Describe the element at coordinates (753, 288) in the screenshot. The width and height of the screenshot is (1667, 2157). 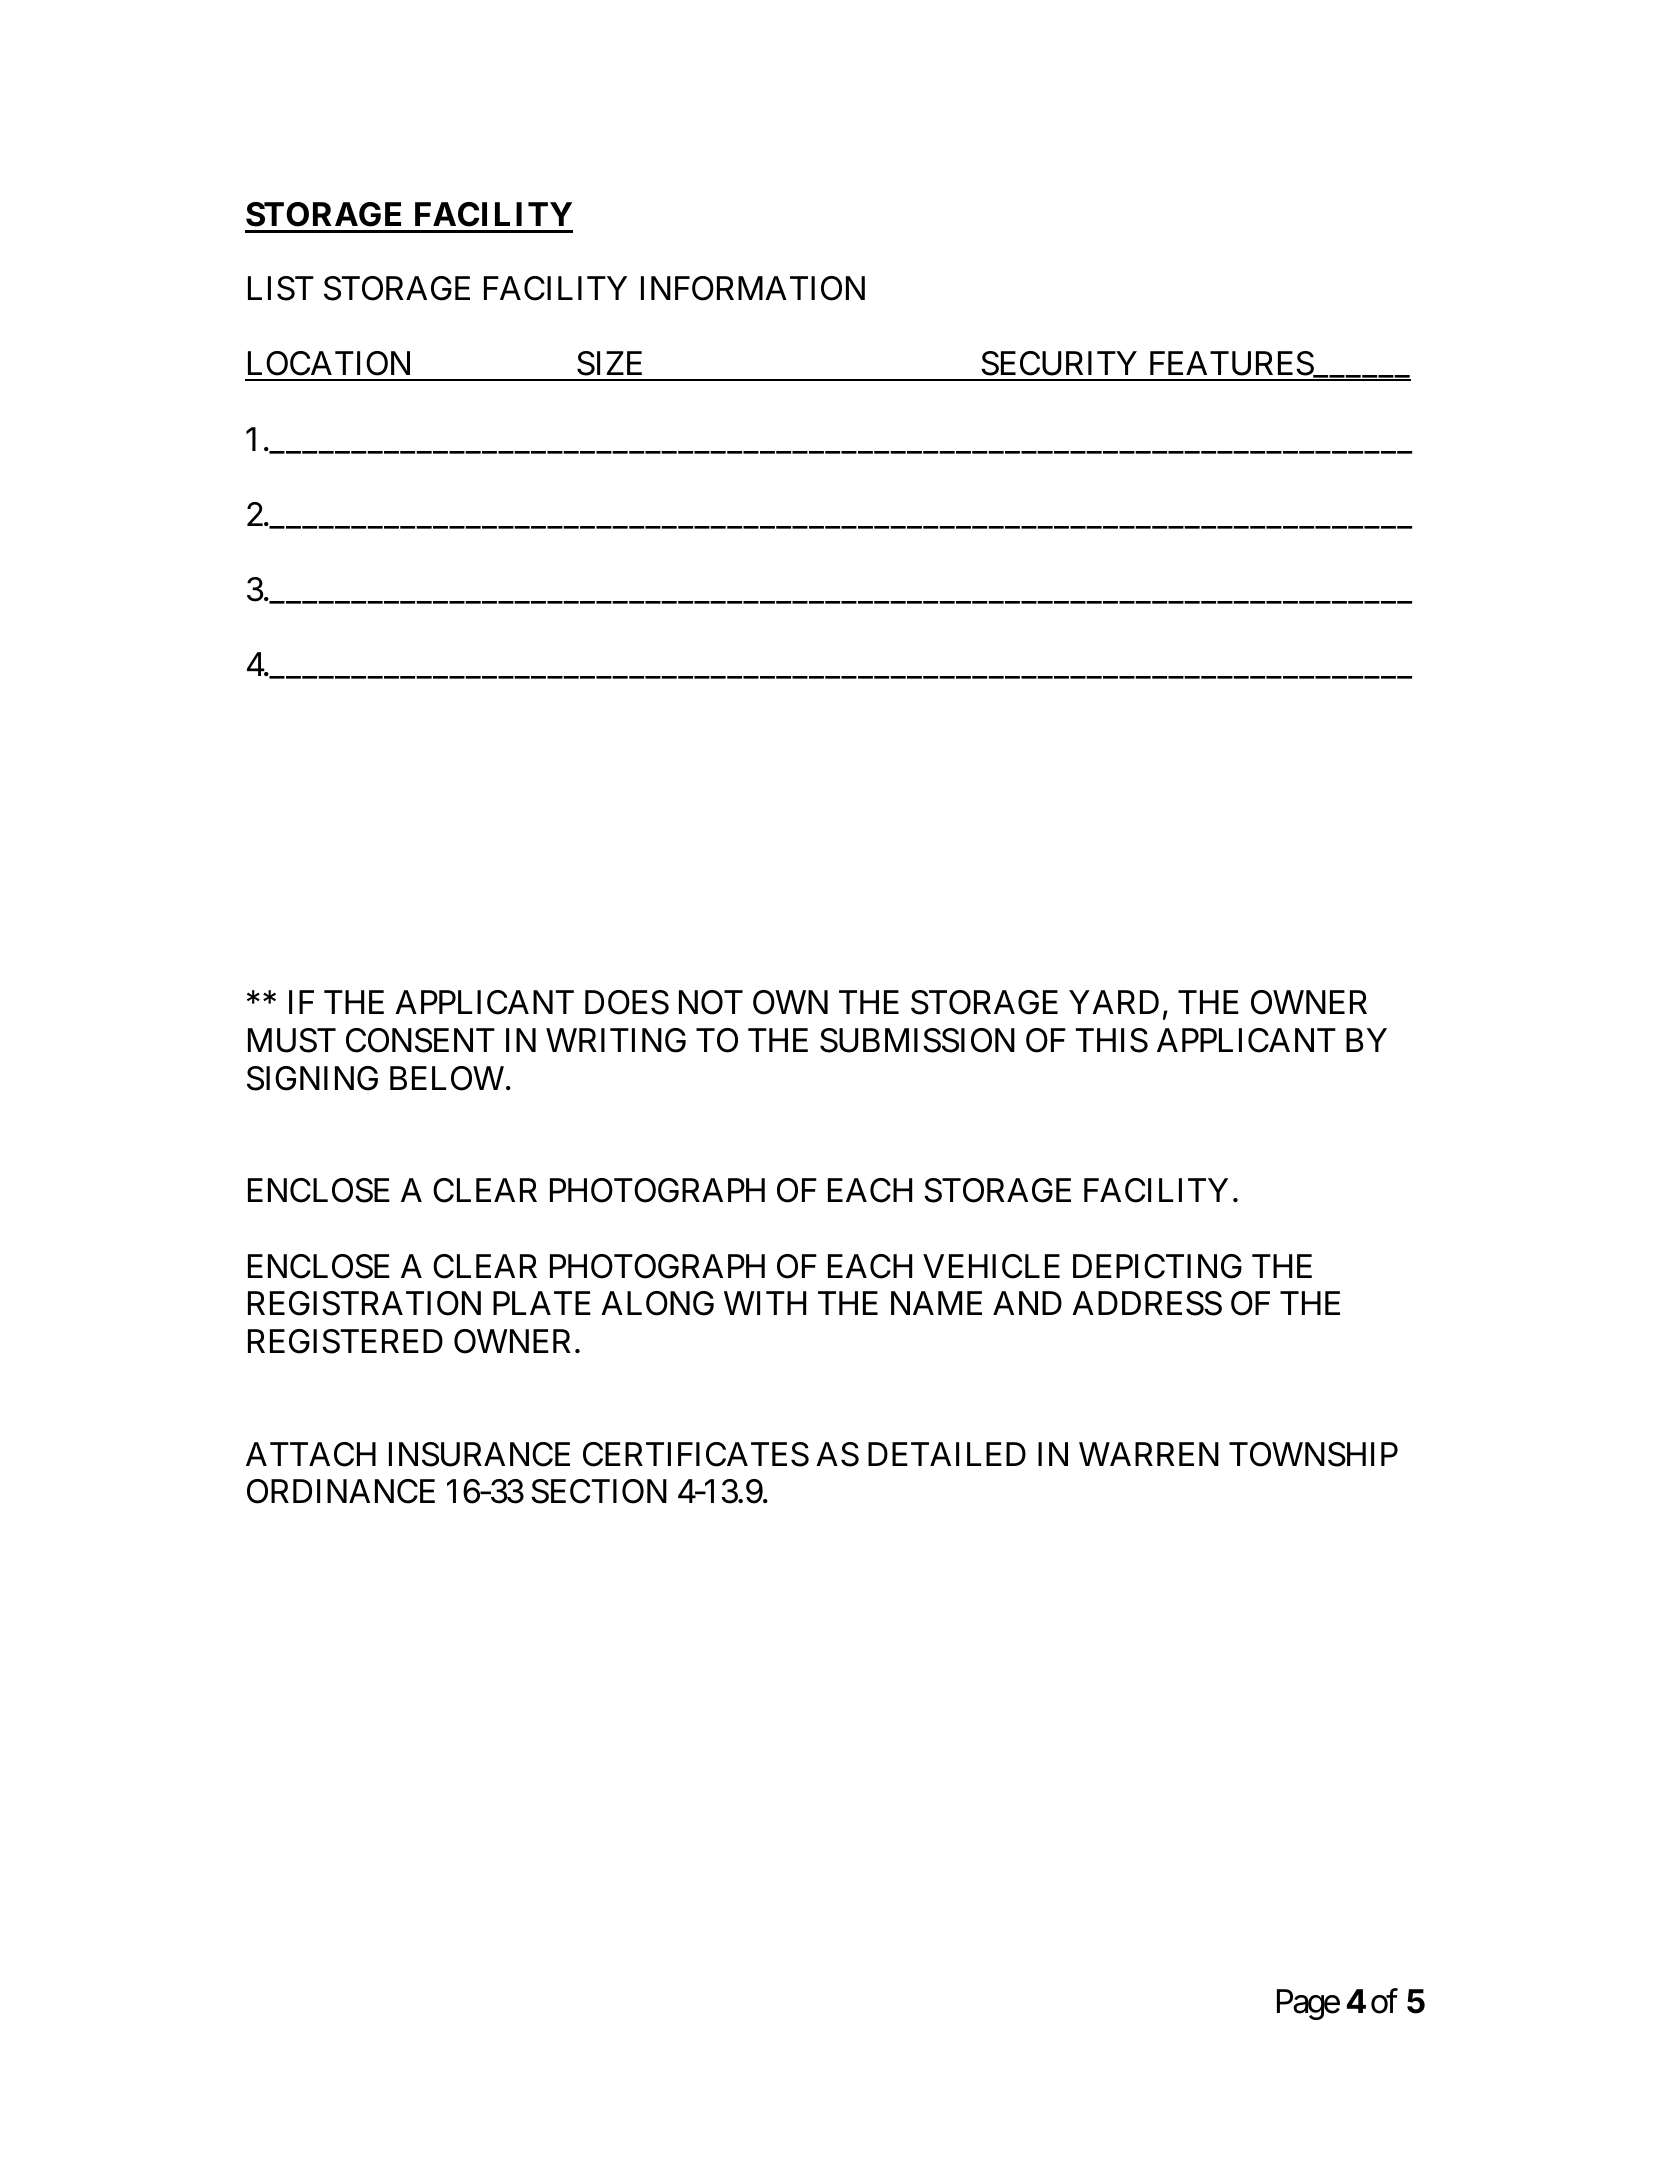
I see `INFORMATION` at that location.
